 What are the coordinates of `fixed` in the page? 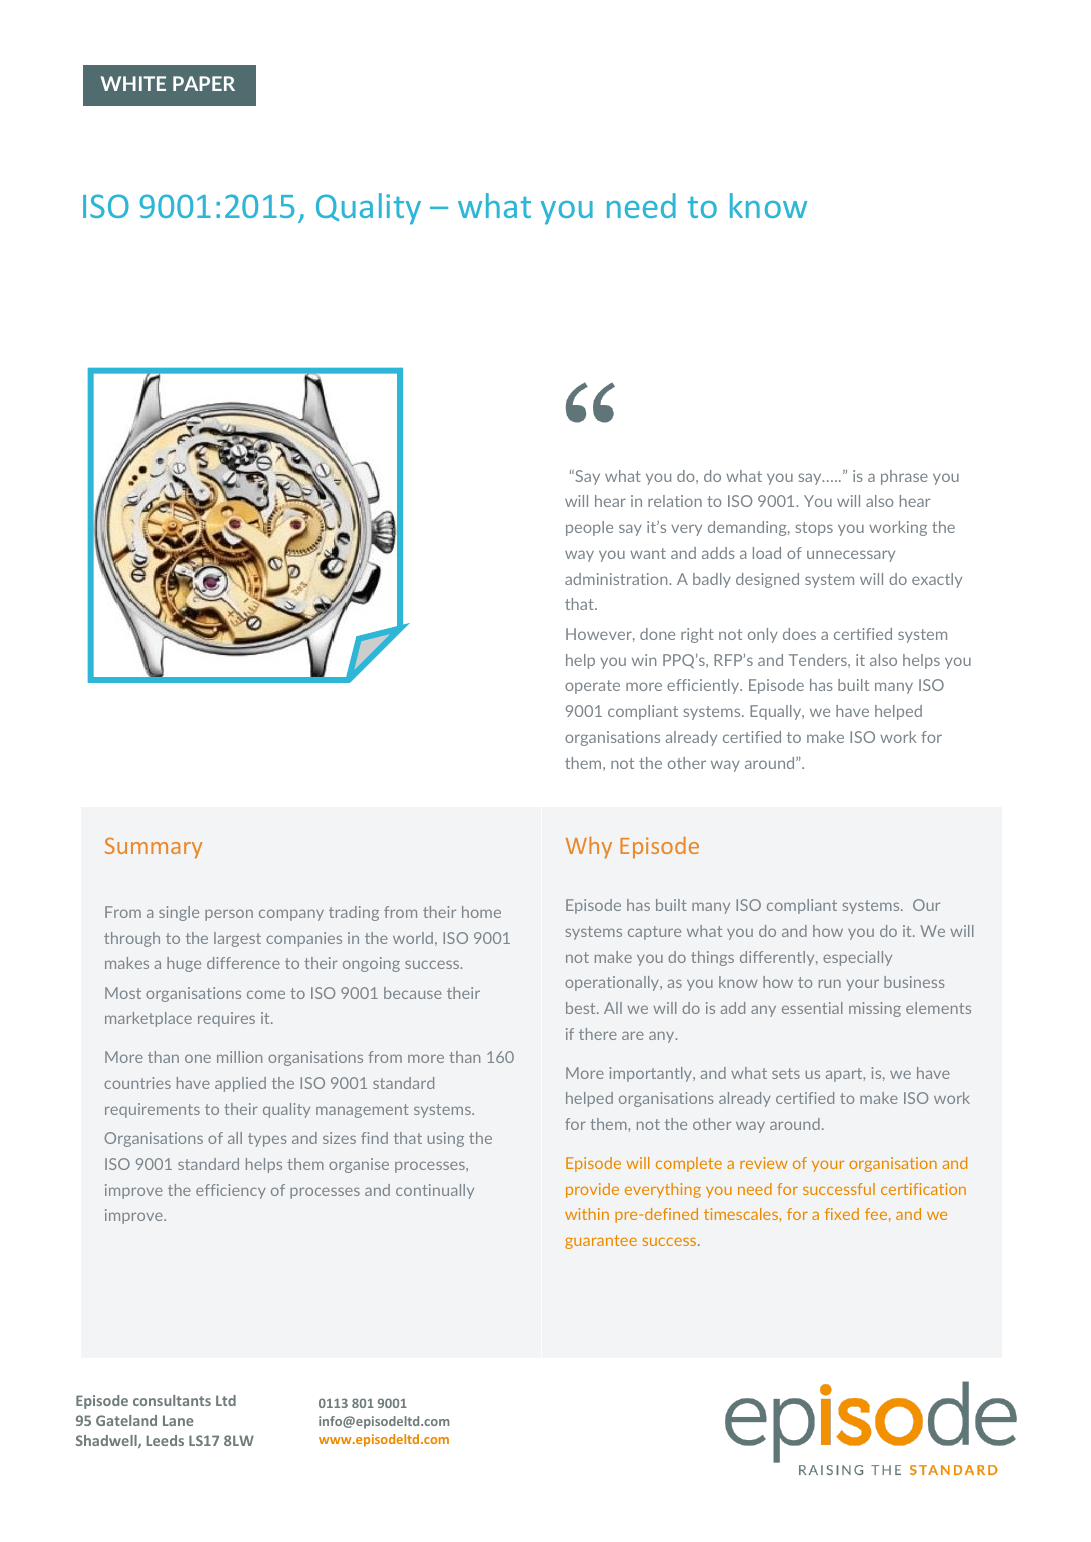 It's located at (842, 1214).
